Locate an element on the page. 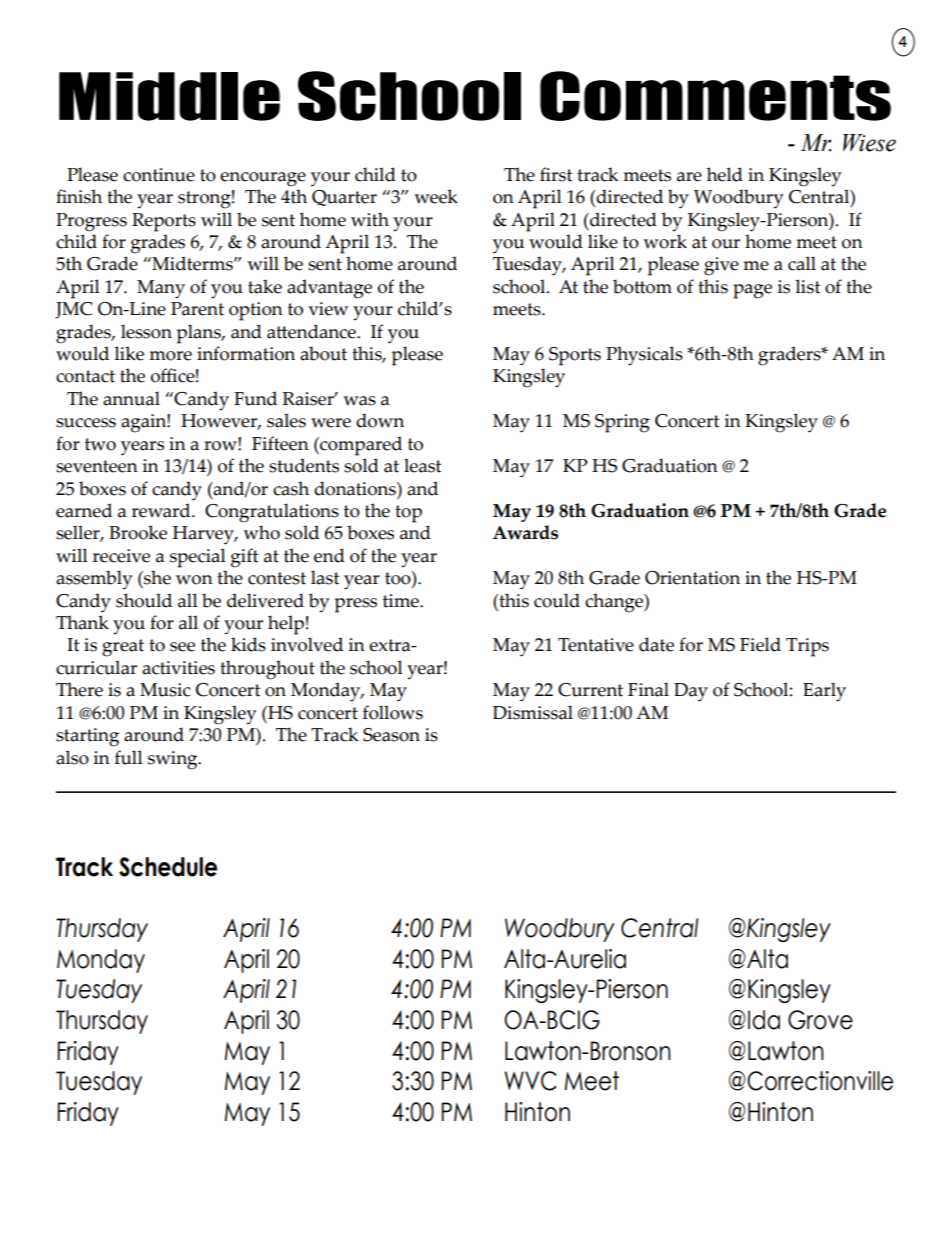  Grove is located at coordinates (820, 1020).
